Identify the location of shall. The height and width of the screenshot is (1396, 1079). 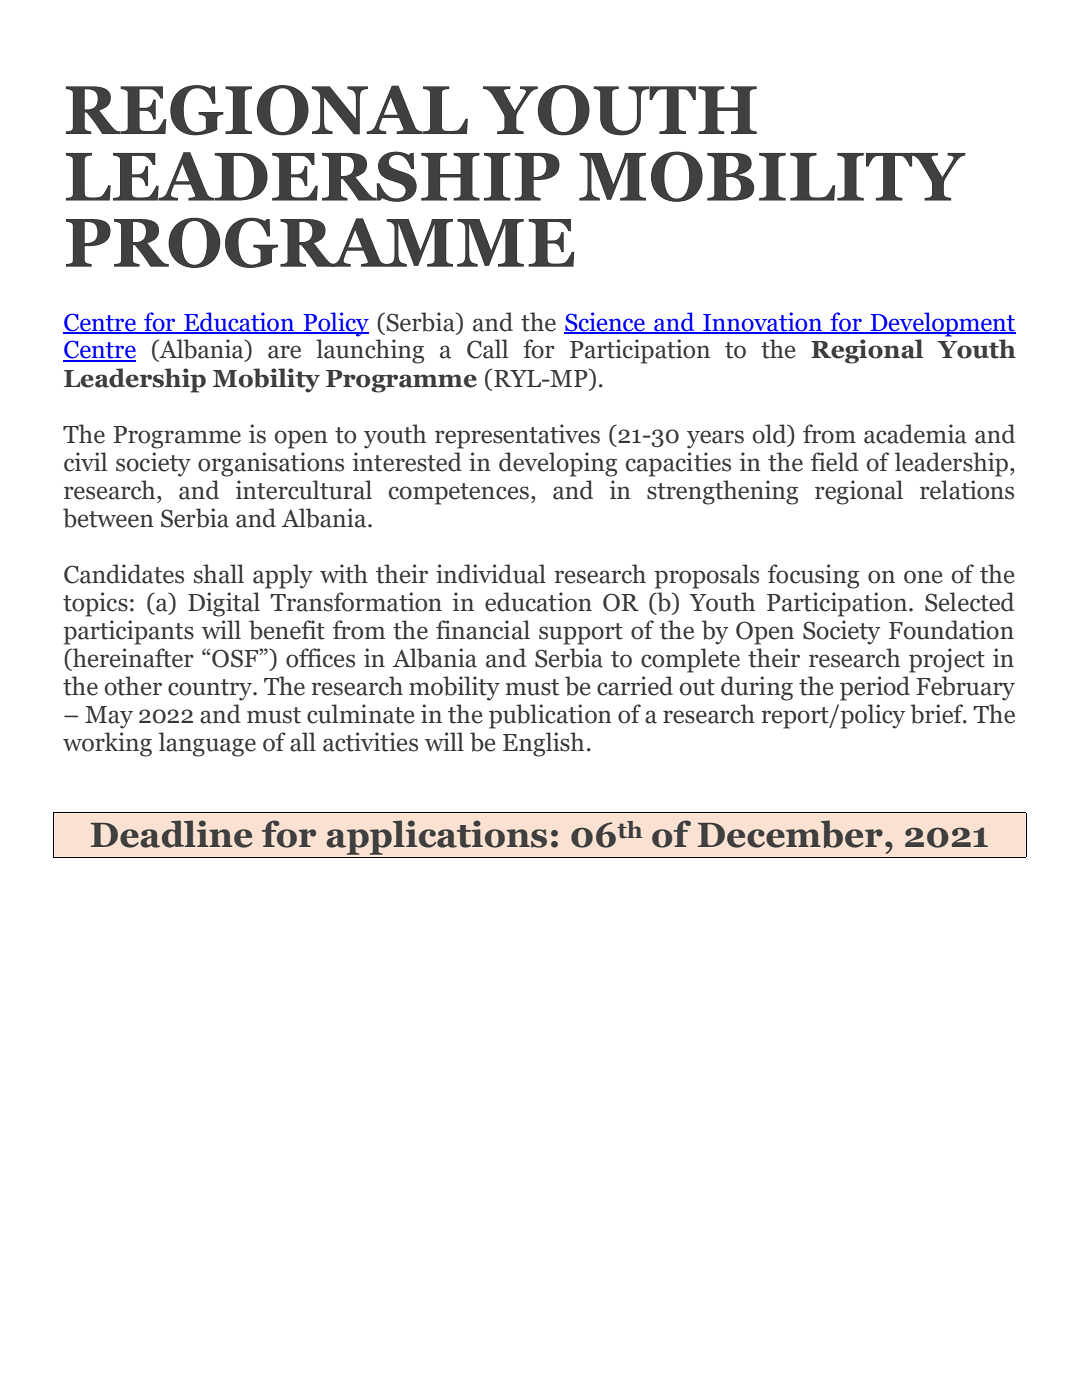
(219, 574).
